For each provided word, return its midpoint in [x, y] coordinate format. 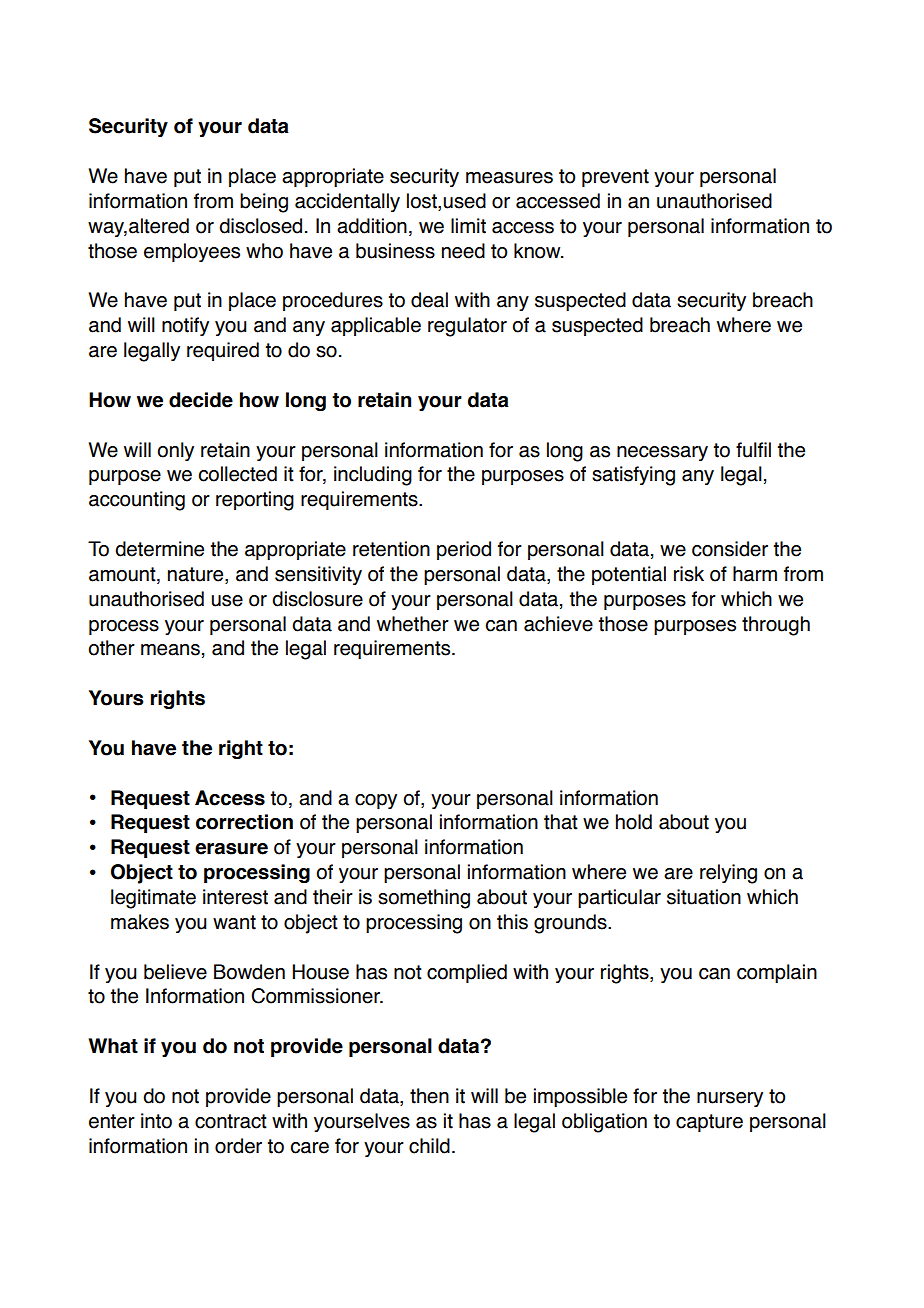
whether [413, 624]
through [776, 626]
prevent [615, 178]
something [424, 899]
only [176, 451]
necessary [662, 453]
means [170, 650]
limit [468, 226]
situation [704, 897]
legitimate [153, 899]
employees [192, 252]
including [373, 476]
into [156, 1121]
